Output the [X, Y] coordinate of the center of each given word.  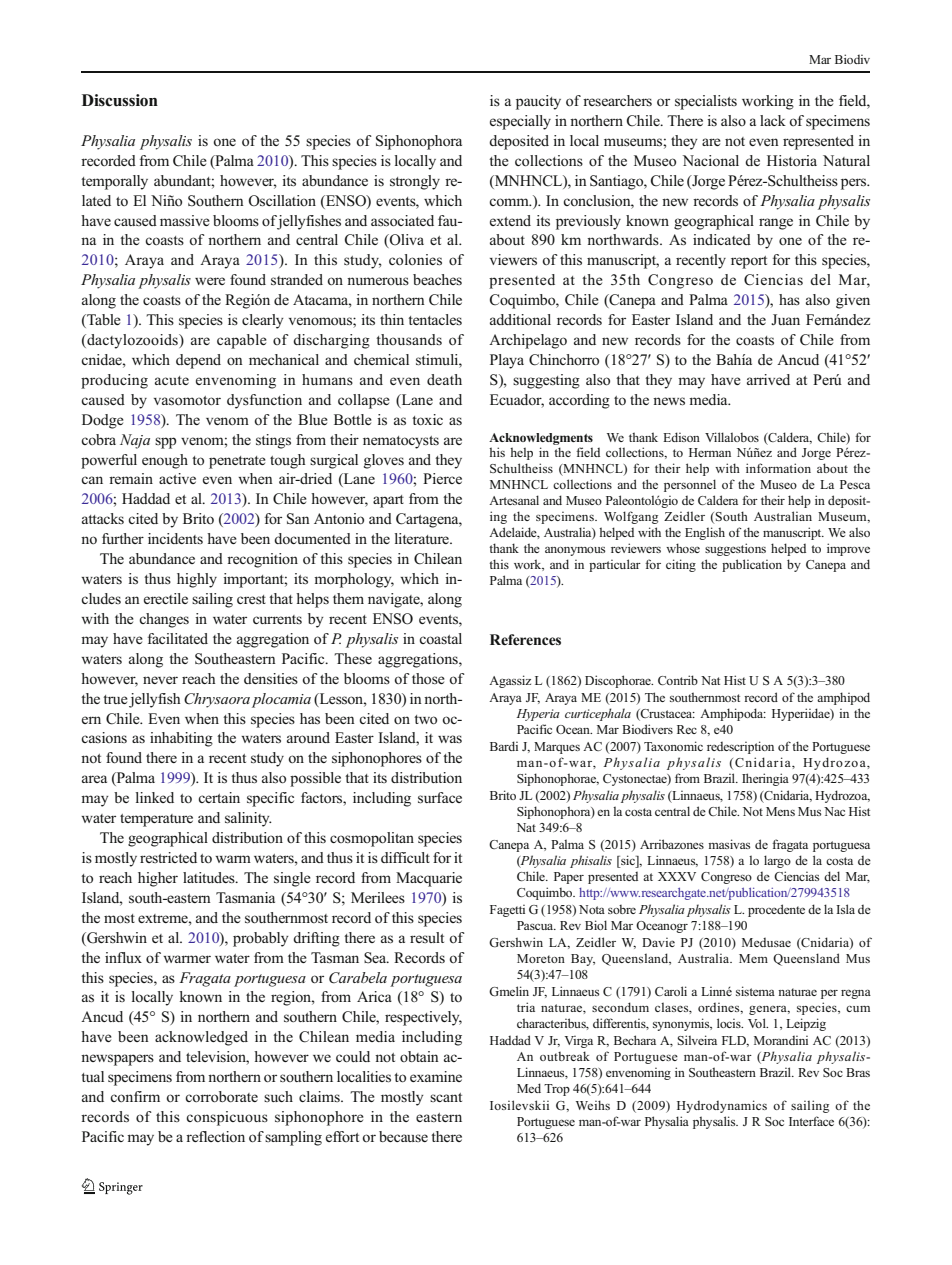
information [778, 468]
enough [165, 461]
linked [155, 797]
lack [773, 120]
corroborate [221, 1097]
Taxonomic [673, 746]
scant [446, 1097]
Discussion [120, 100]
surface [440, 798]
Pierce [442, 478]
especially [520, 122]
